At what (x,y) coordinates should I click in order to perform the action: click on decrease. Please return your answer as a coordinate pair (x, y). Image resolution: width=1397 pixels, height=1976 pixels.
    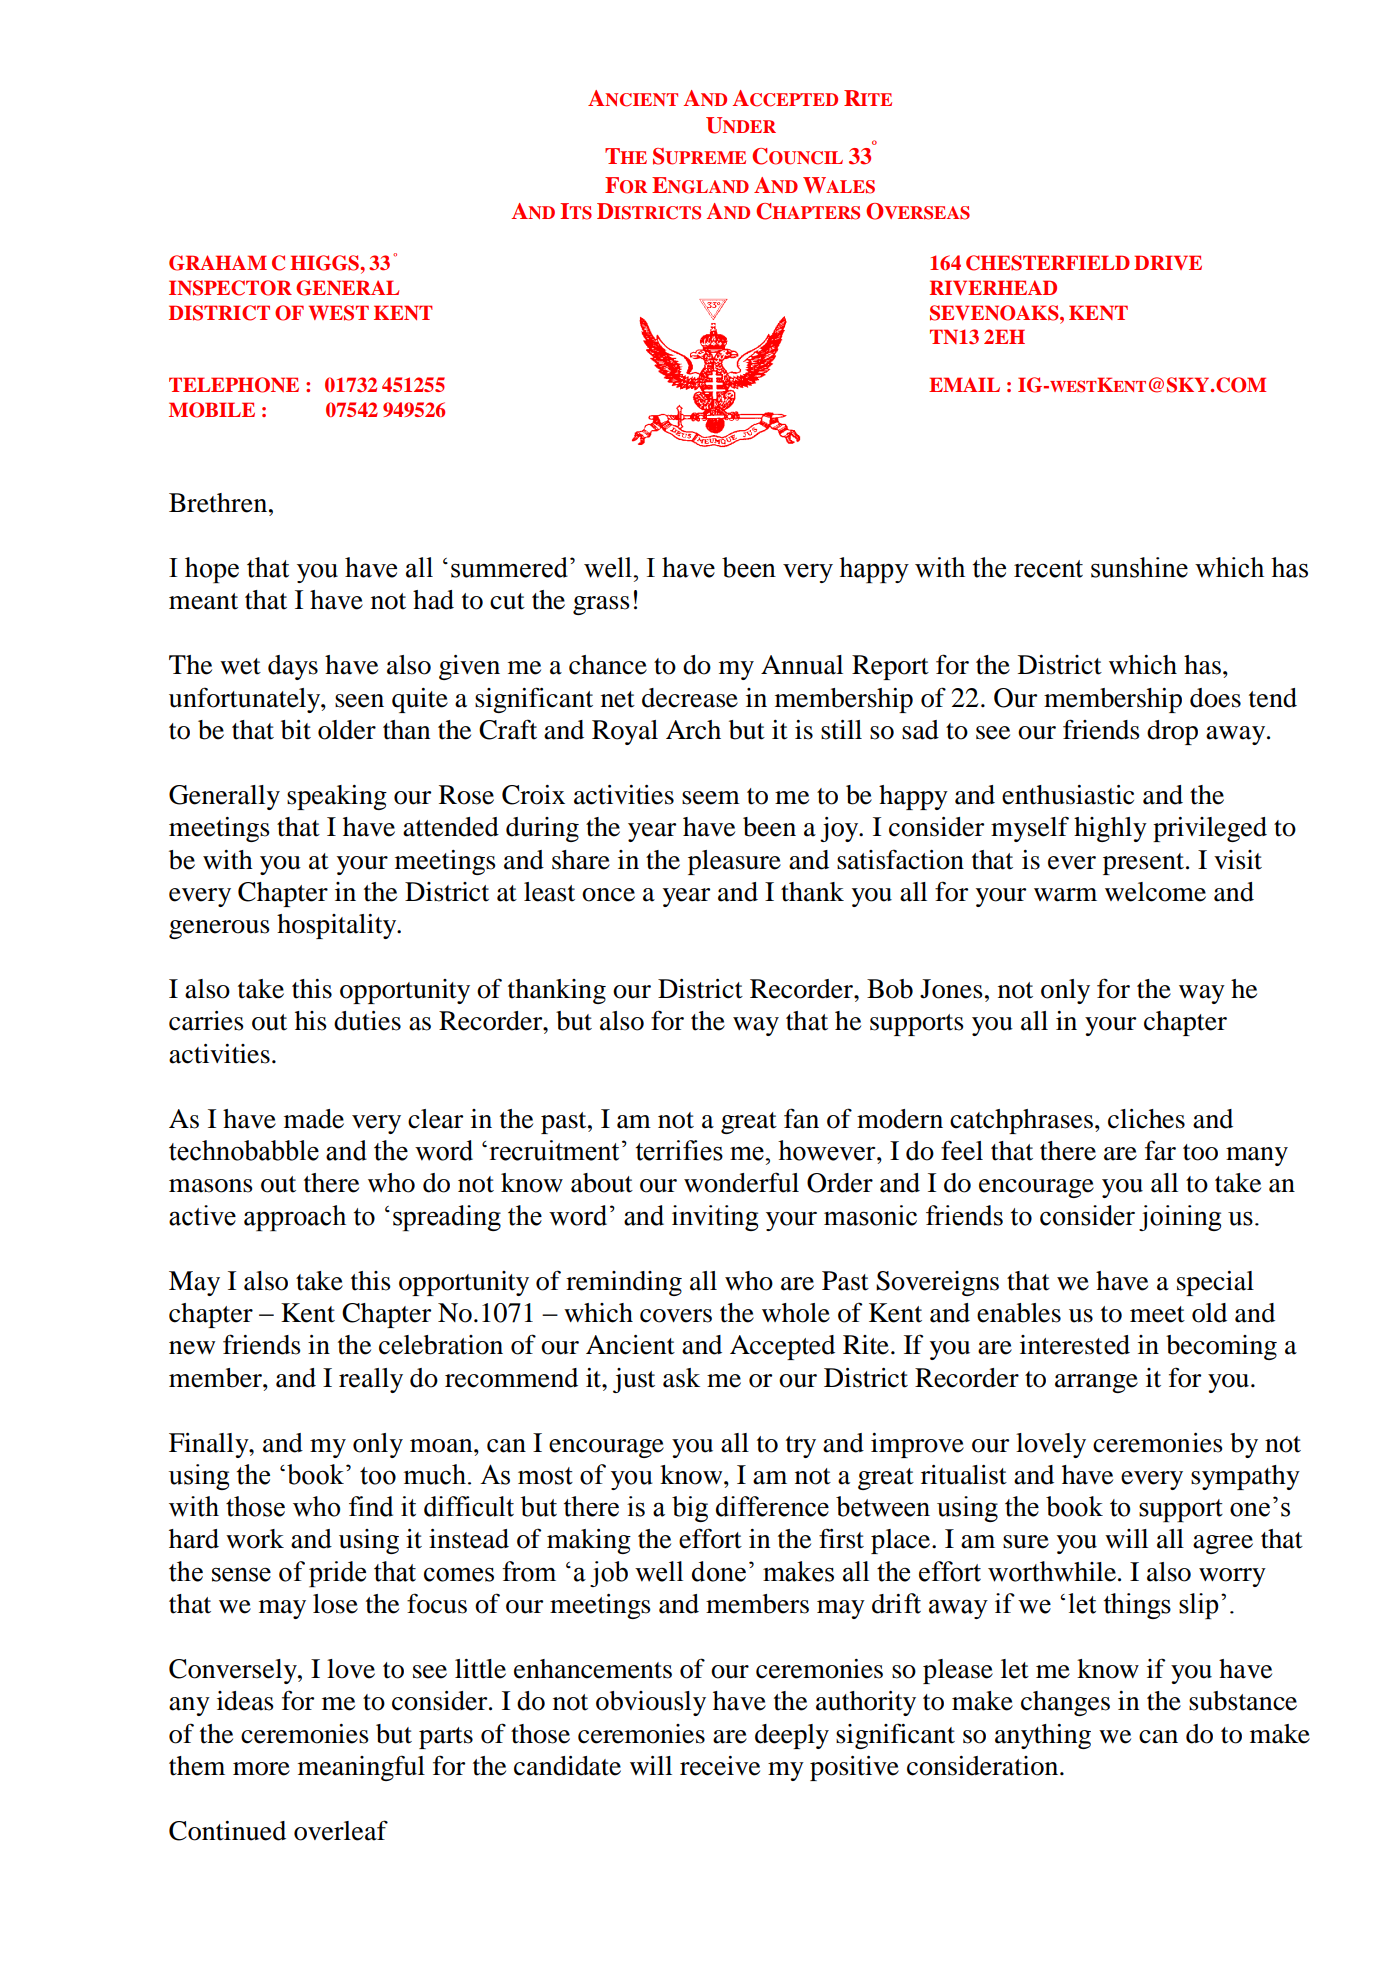
    Looking at the image, I should click on (690, 698).
